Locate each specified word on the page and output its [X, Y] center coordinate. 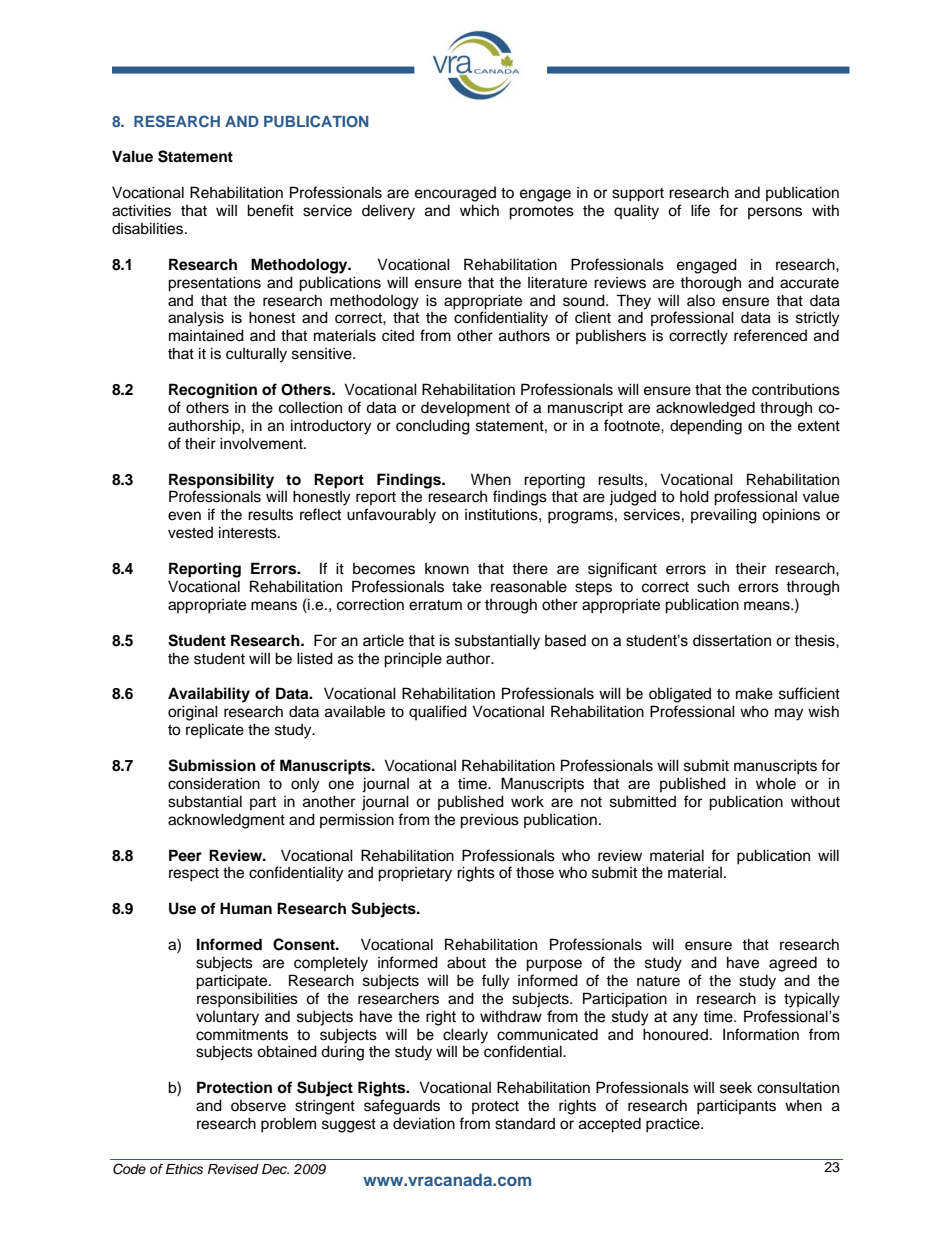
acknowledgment [226, 821]
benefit [270, 210]
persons [775, 213]
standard [525, 1124]
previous [489, 821]
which [479, 210]
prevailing [724, 516]
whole [776, 783]
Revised [233, 1169]
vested [190, 533]
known [447, 568]
